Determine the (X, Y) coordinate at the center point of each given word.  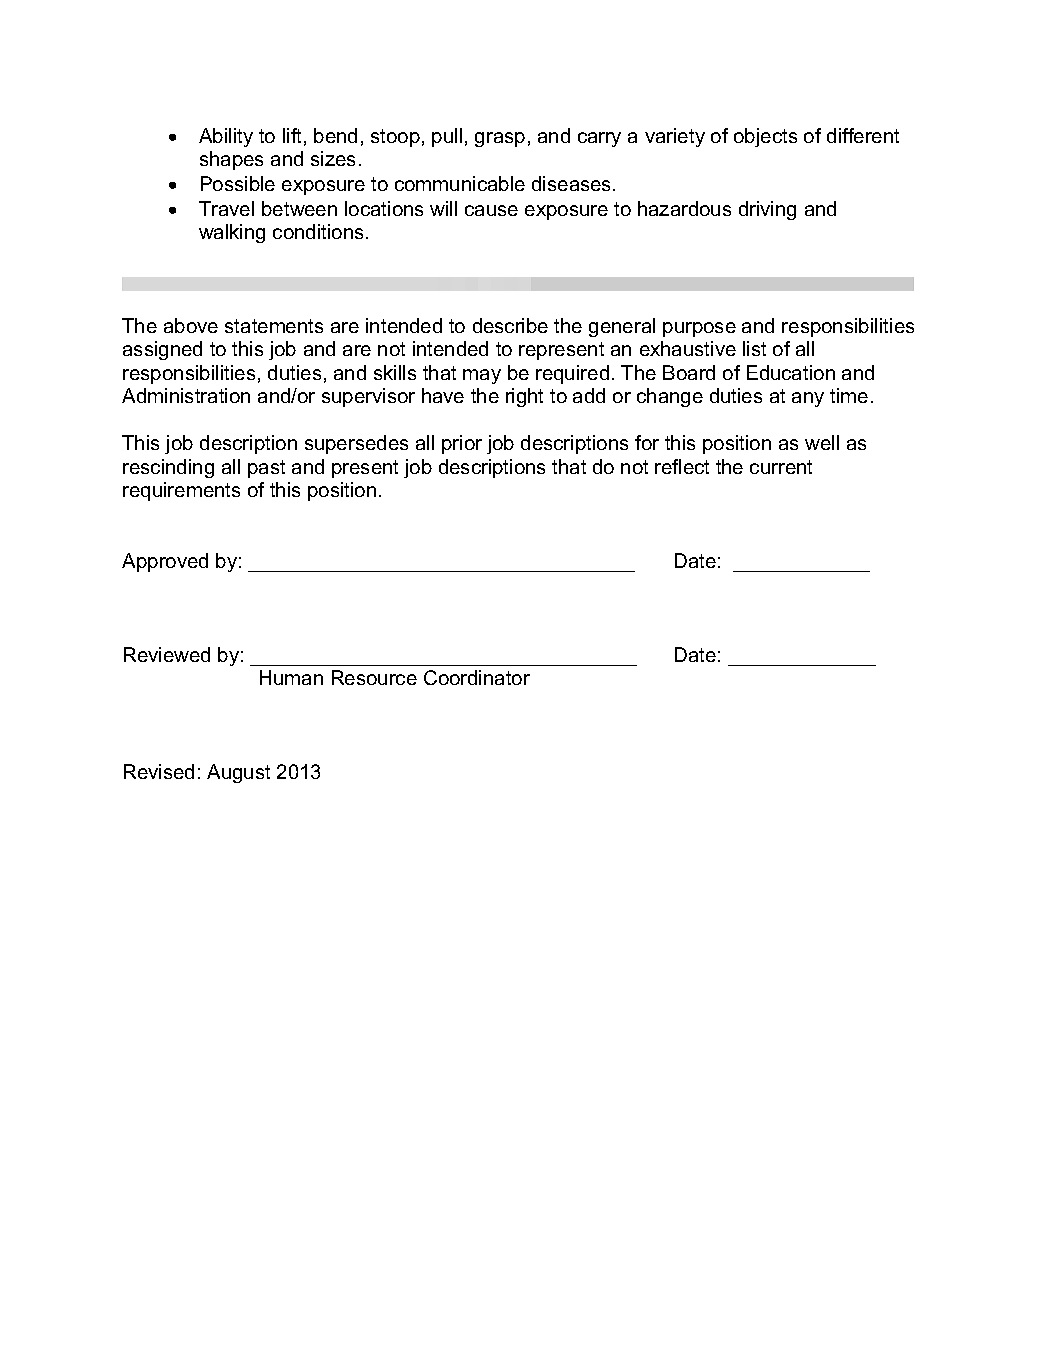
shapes (231, 160)
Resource (374, 677)
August (238, 773)
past (266, 469)
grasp (500, 139)
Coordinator (477, 677)
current (781, 467)
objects (765, 137)
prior (462, 444)
